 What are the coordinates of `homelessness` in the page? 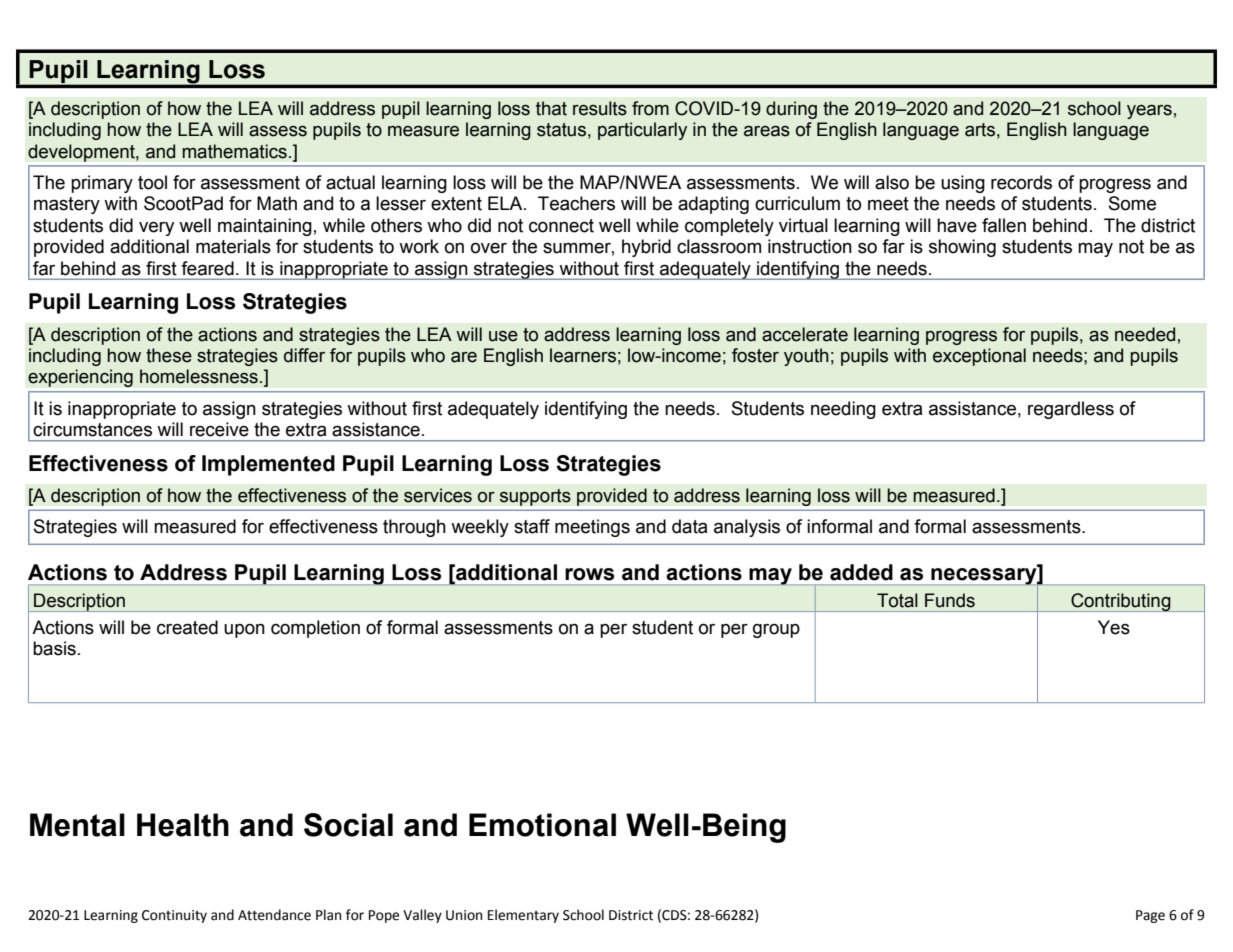 It's located at (199, 376).
